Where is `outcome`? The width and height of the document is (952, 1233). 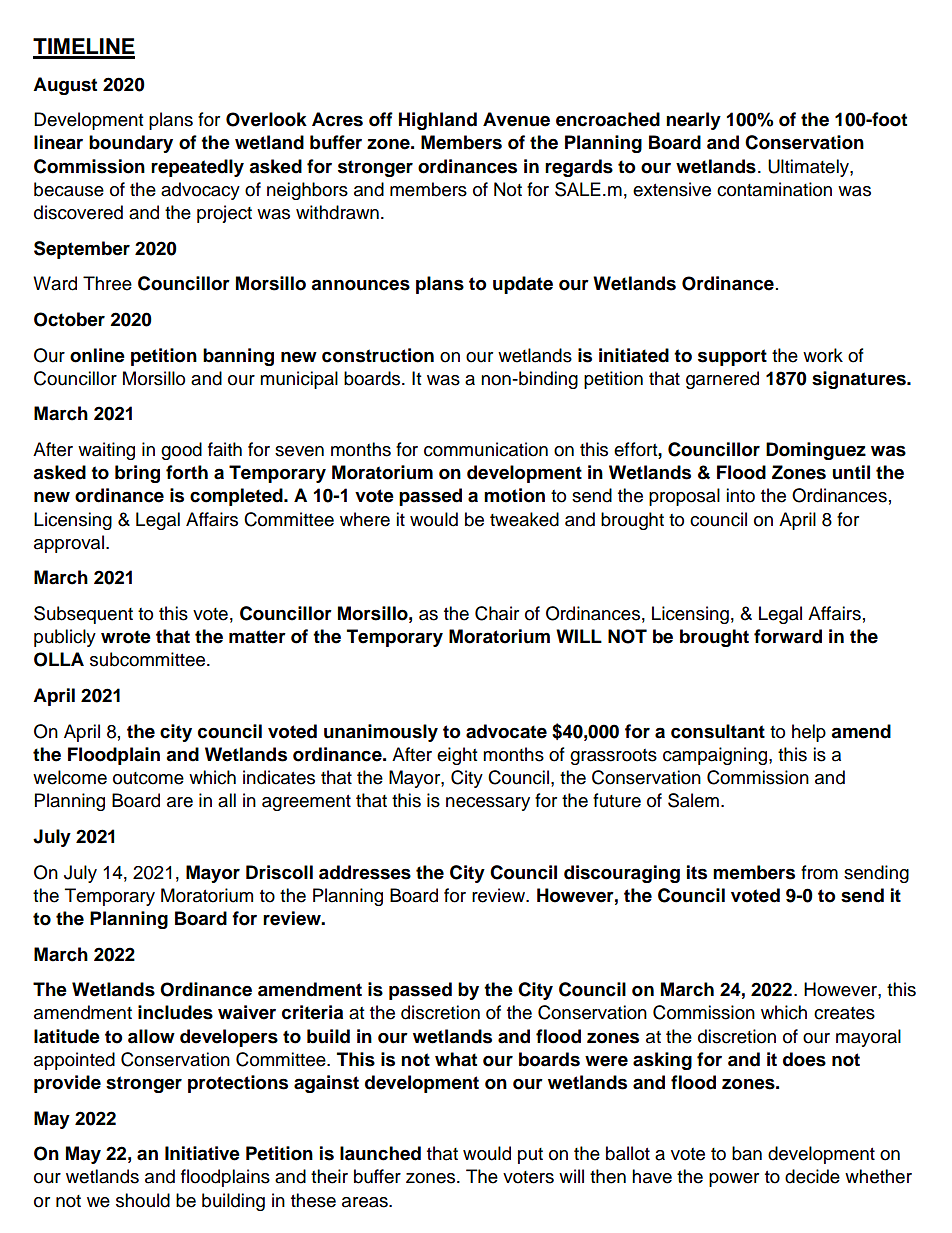 outcome is located at coordinates (148, 778).
